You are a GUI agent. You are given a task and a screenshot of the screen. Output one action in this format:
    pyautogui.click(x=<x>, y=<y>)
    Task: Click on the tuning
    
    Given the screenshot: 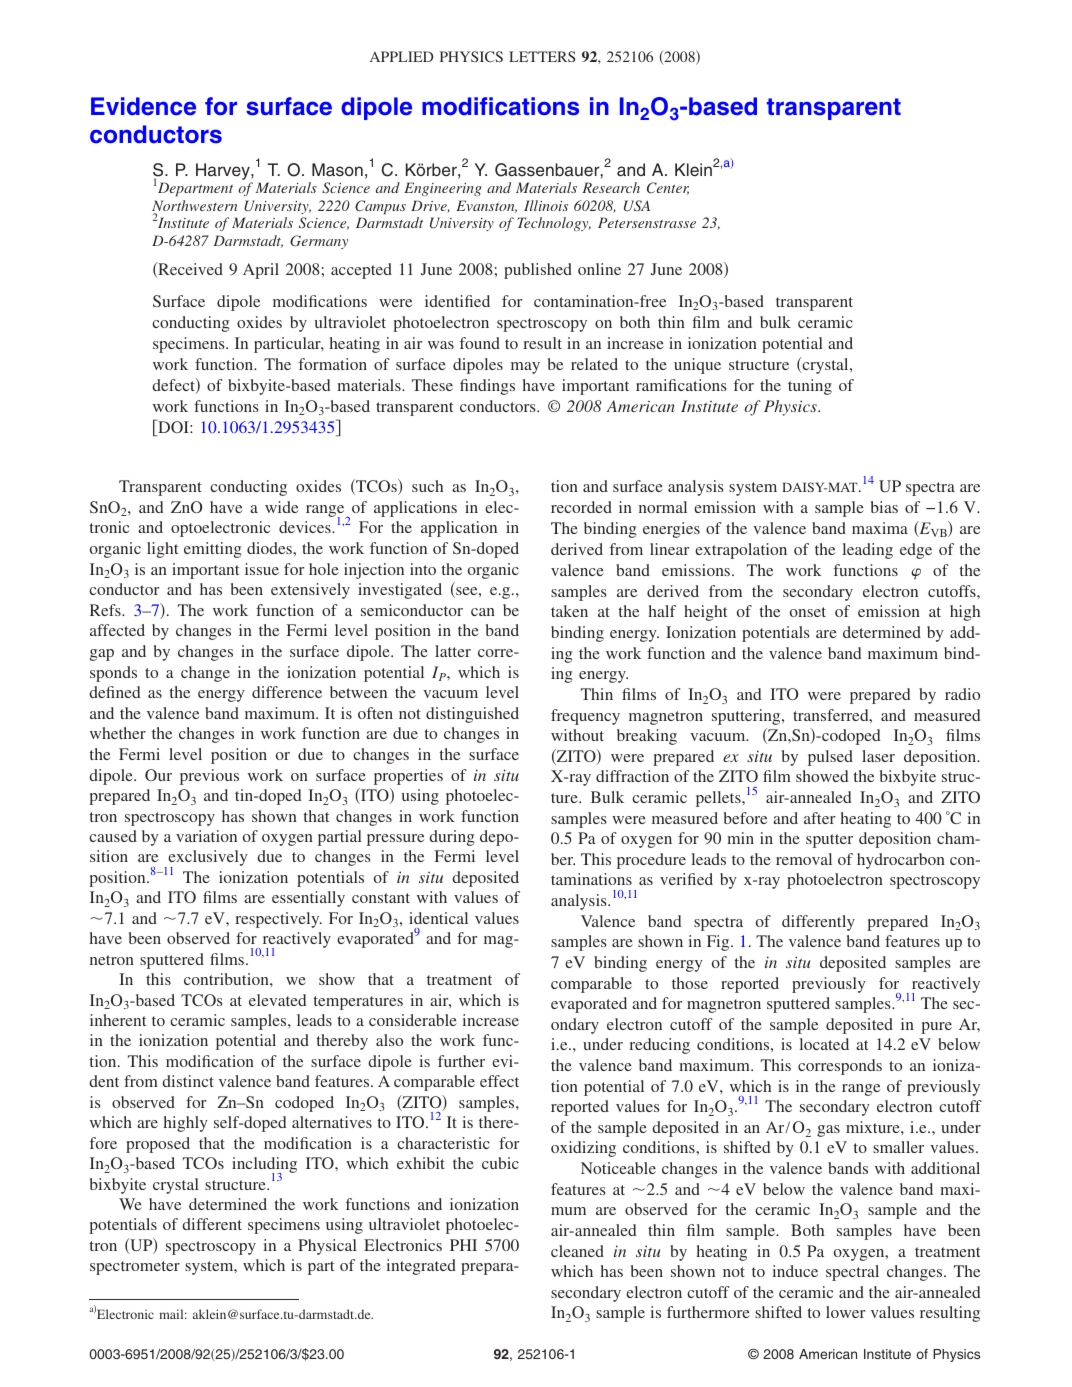 What is the action you would take?
    pyautogui.click(x=810, y=387)
